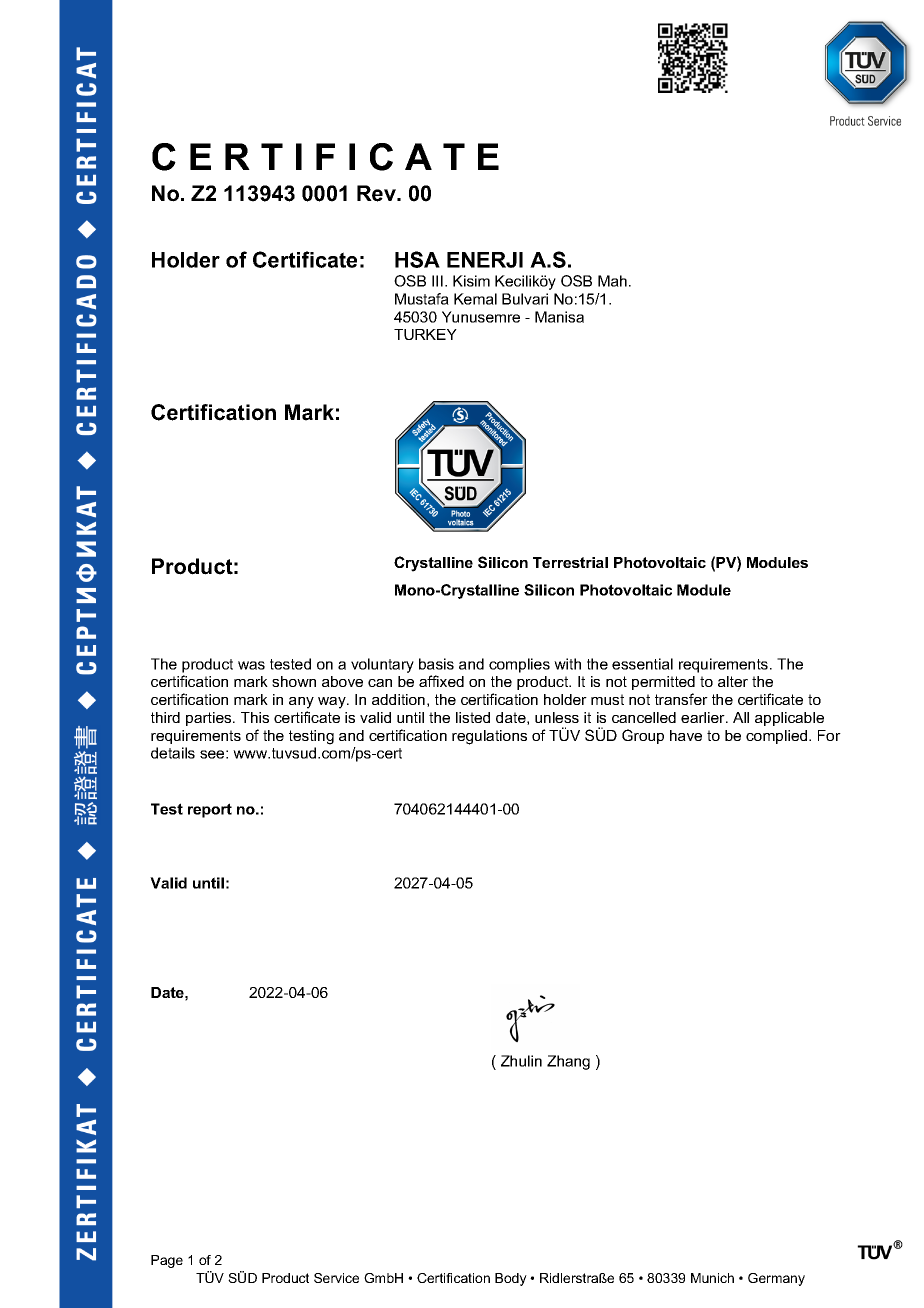 Image resolution: width=924 pixels, height=1308 pixels. What do you see at coordinates (417, 259) in the document?
I see `HSA` at bounding box center [417, 259].
